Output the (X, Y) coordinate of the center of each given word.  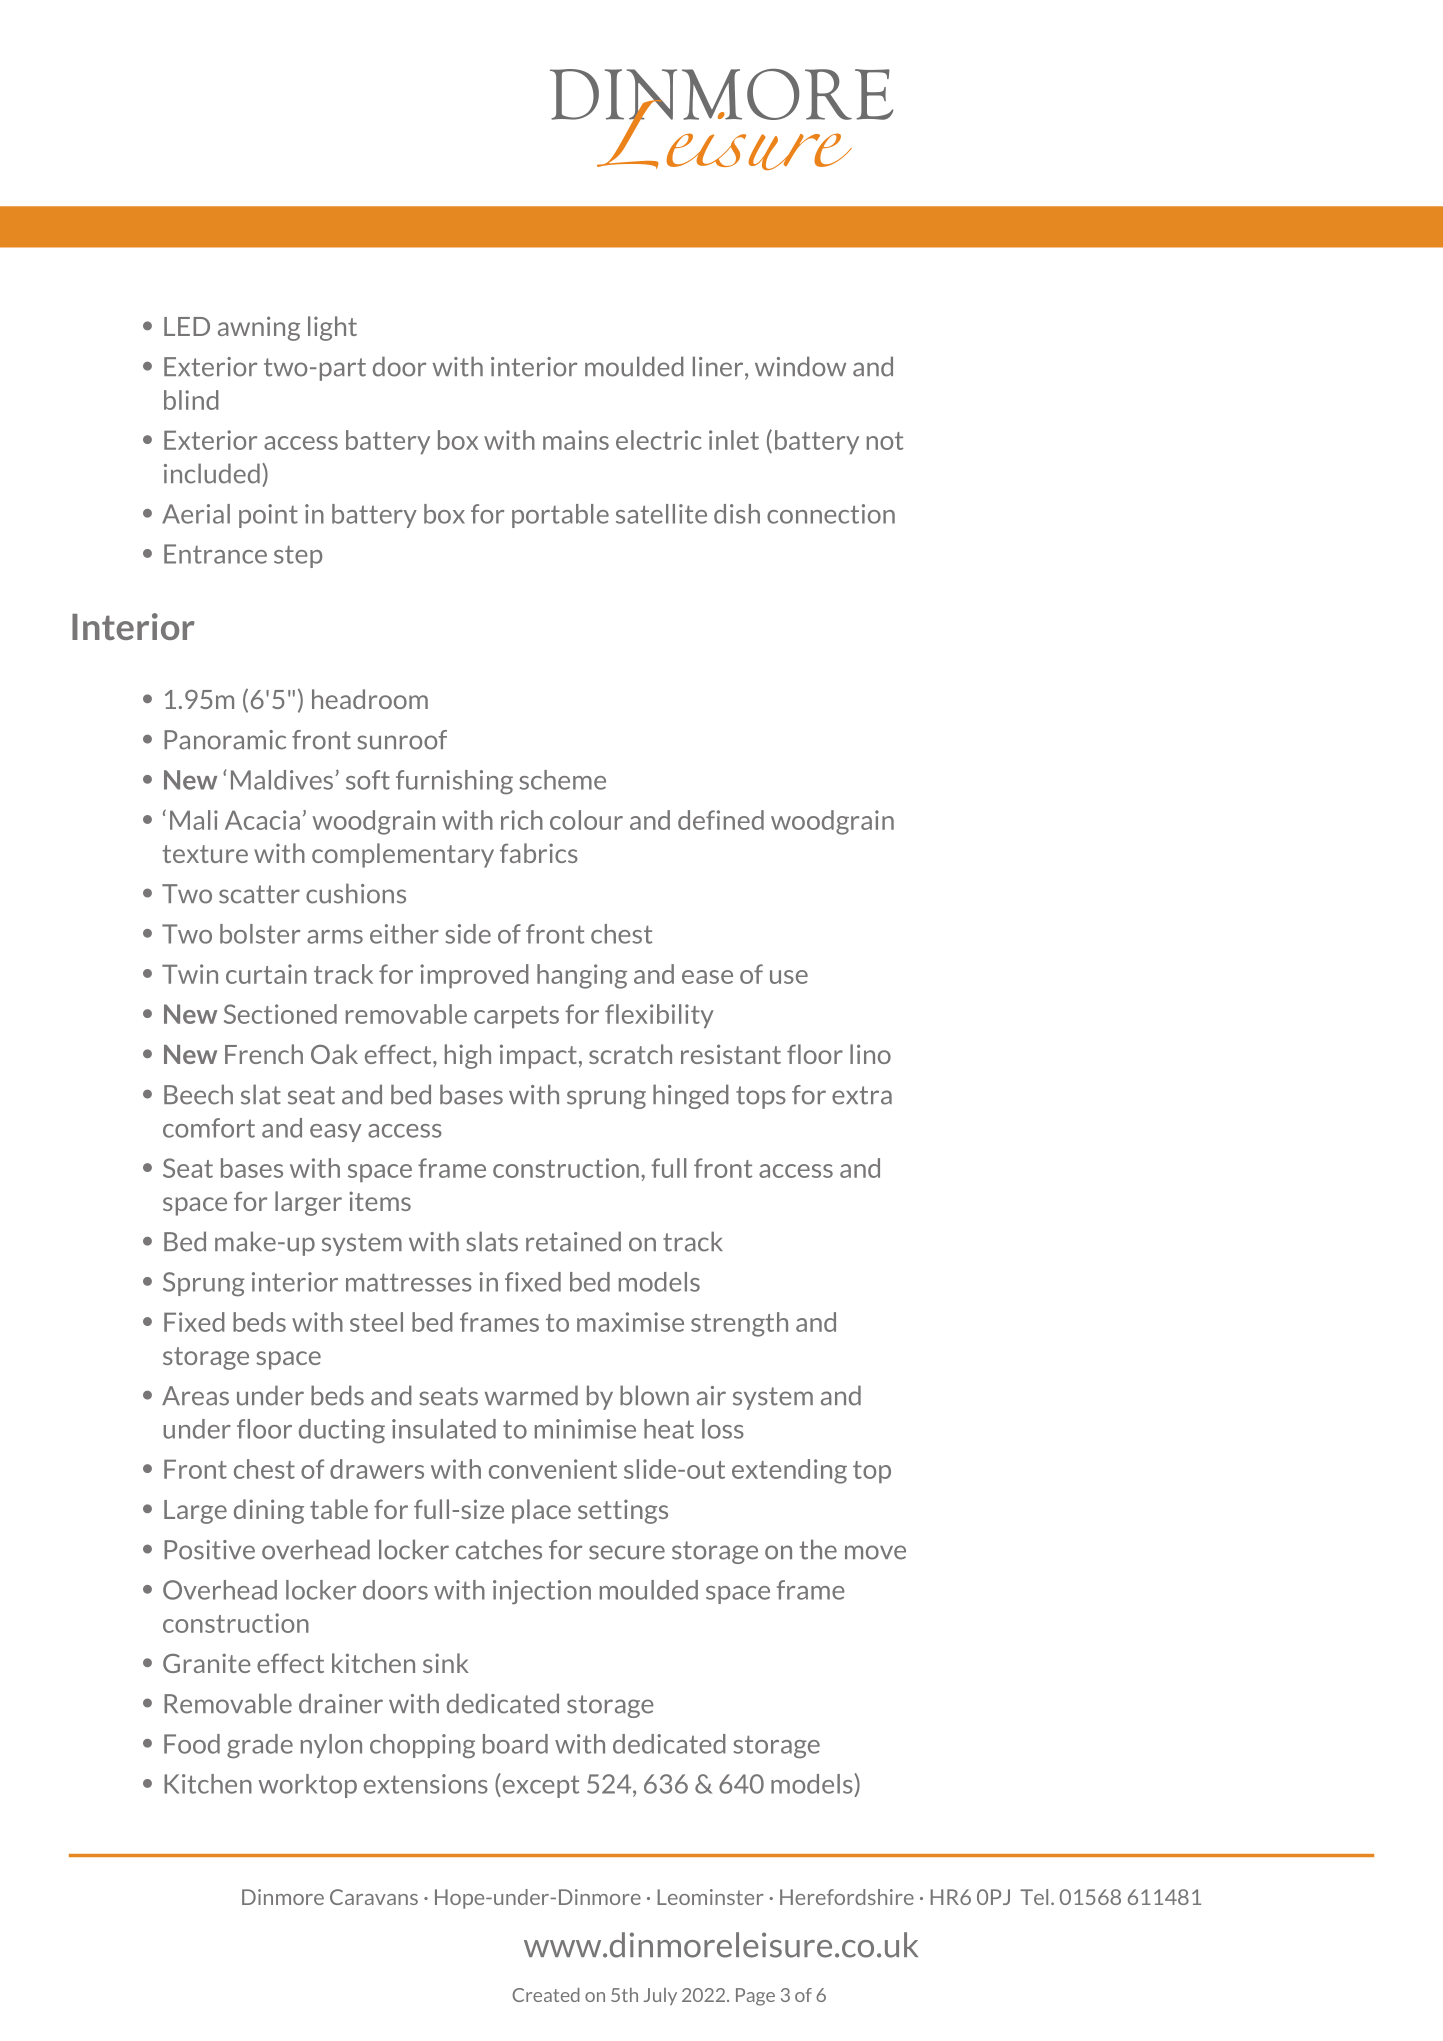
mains (576, 440)
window (800, 366)
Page (755, 1997)
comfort (209, 1128)
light (332, 328)
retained (573, 1241)
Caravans (374, 1897)
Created (546, 1995)
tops (761, 1097)
